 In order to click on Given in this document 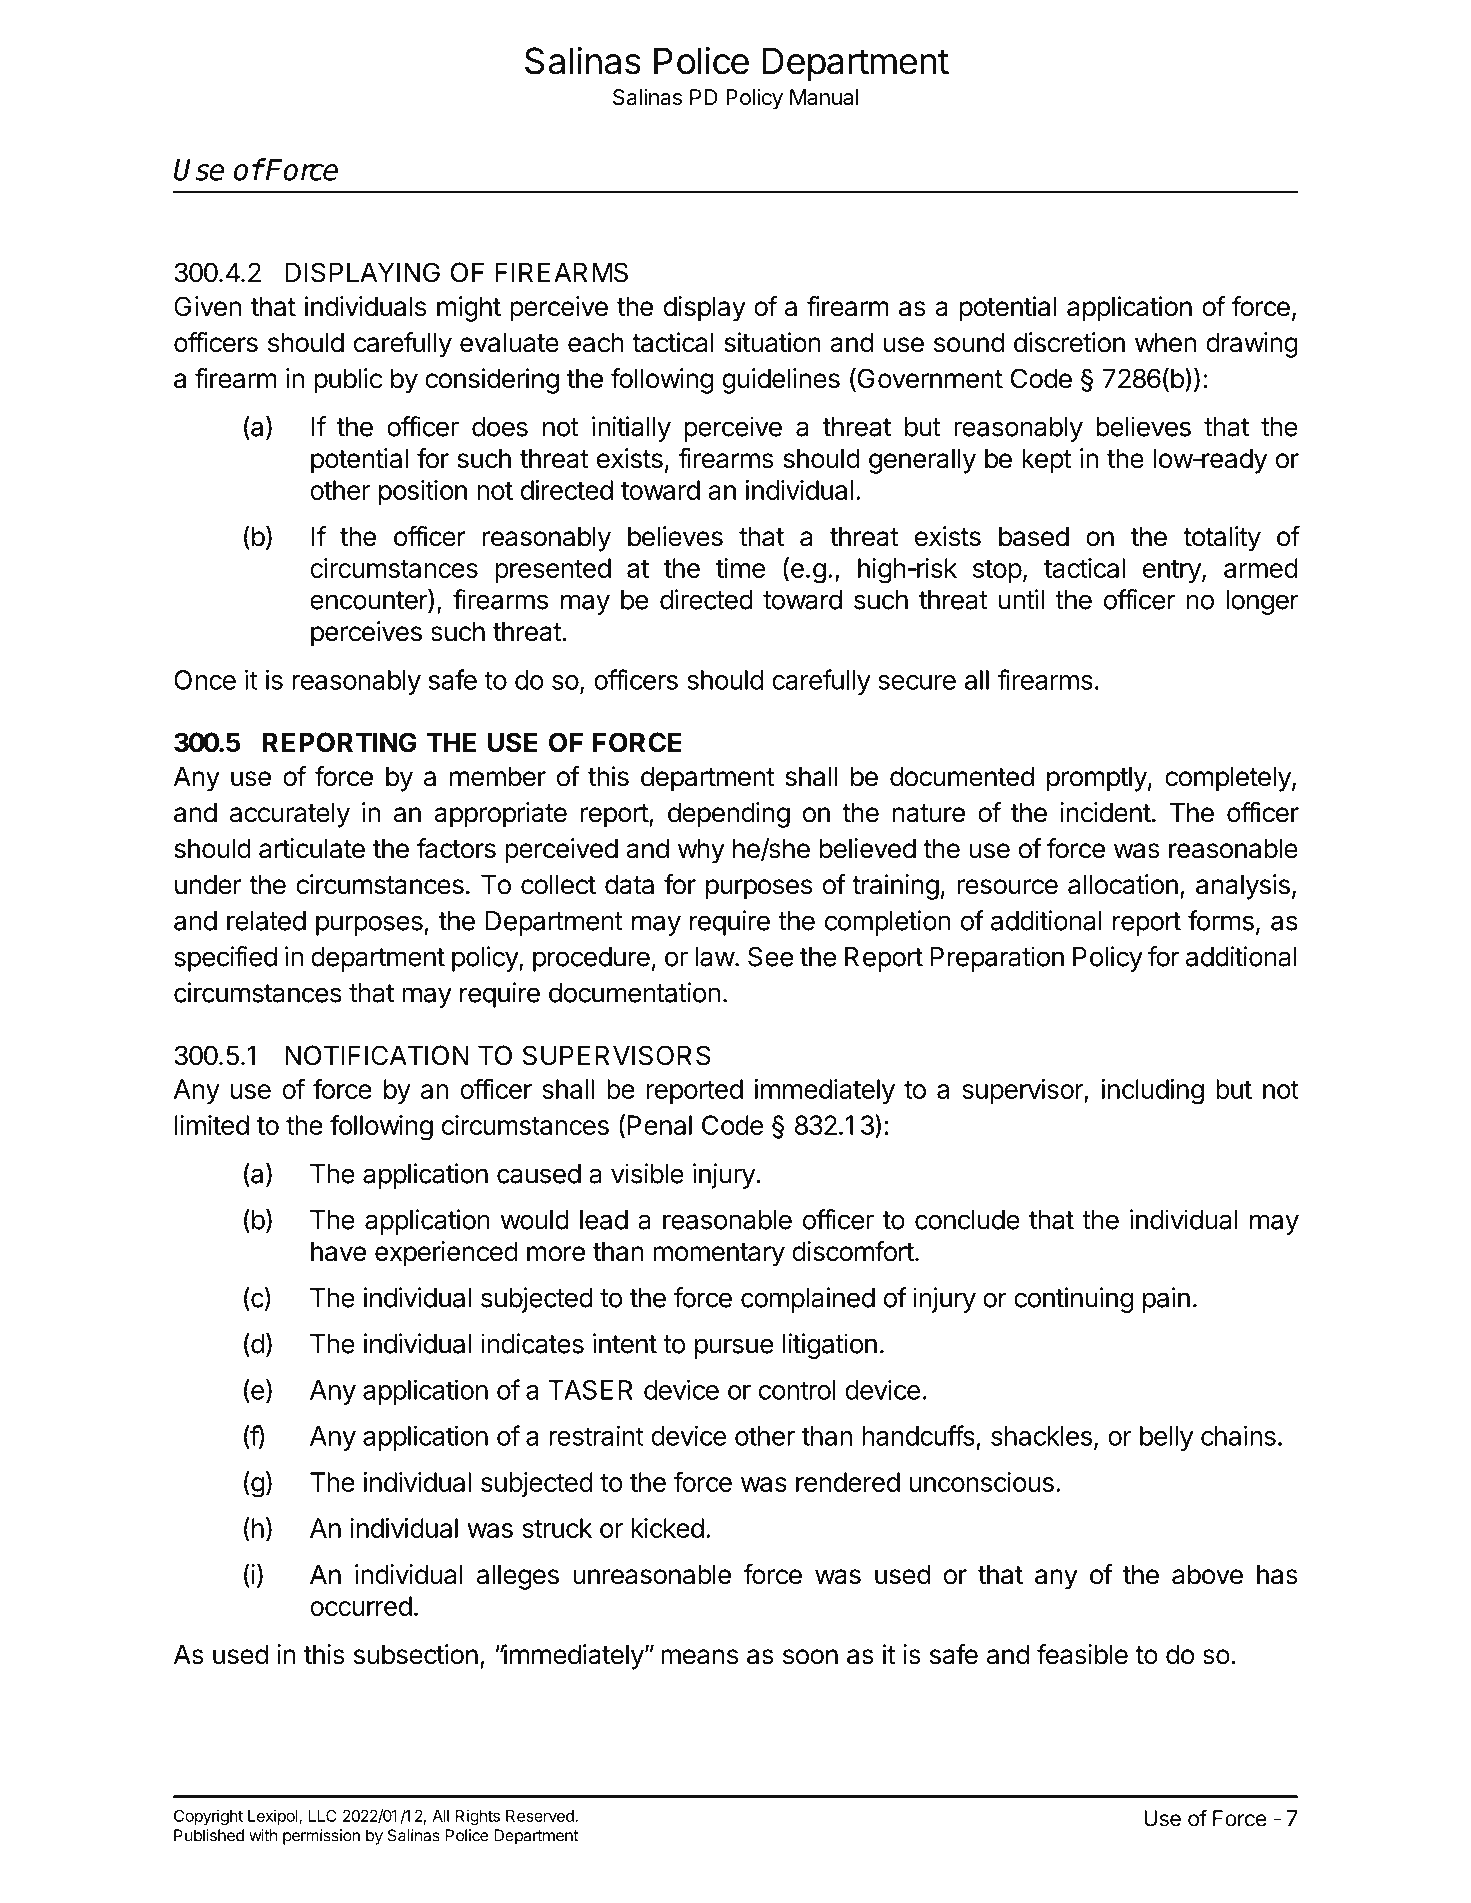, I will do `click(207, 306)`.
